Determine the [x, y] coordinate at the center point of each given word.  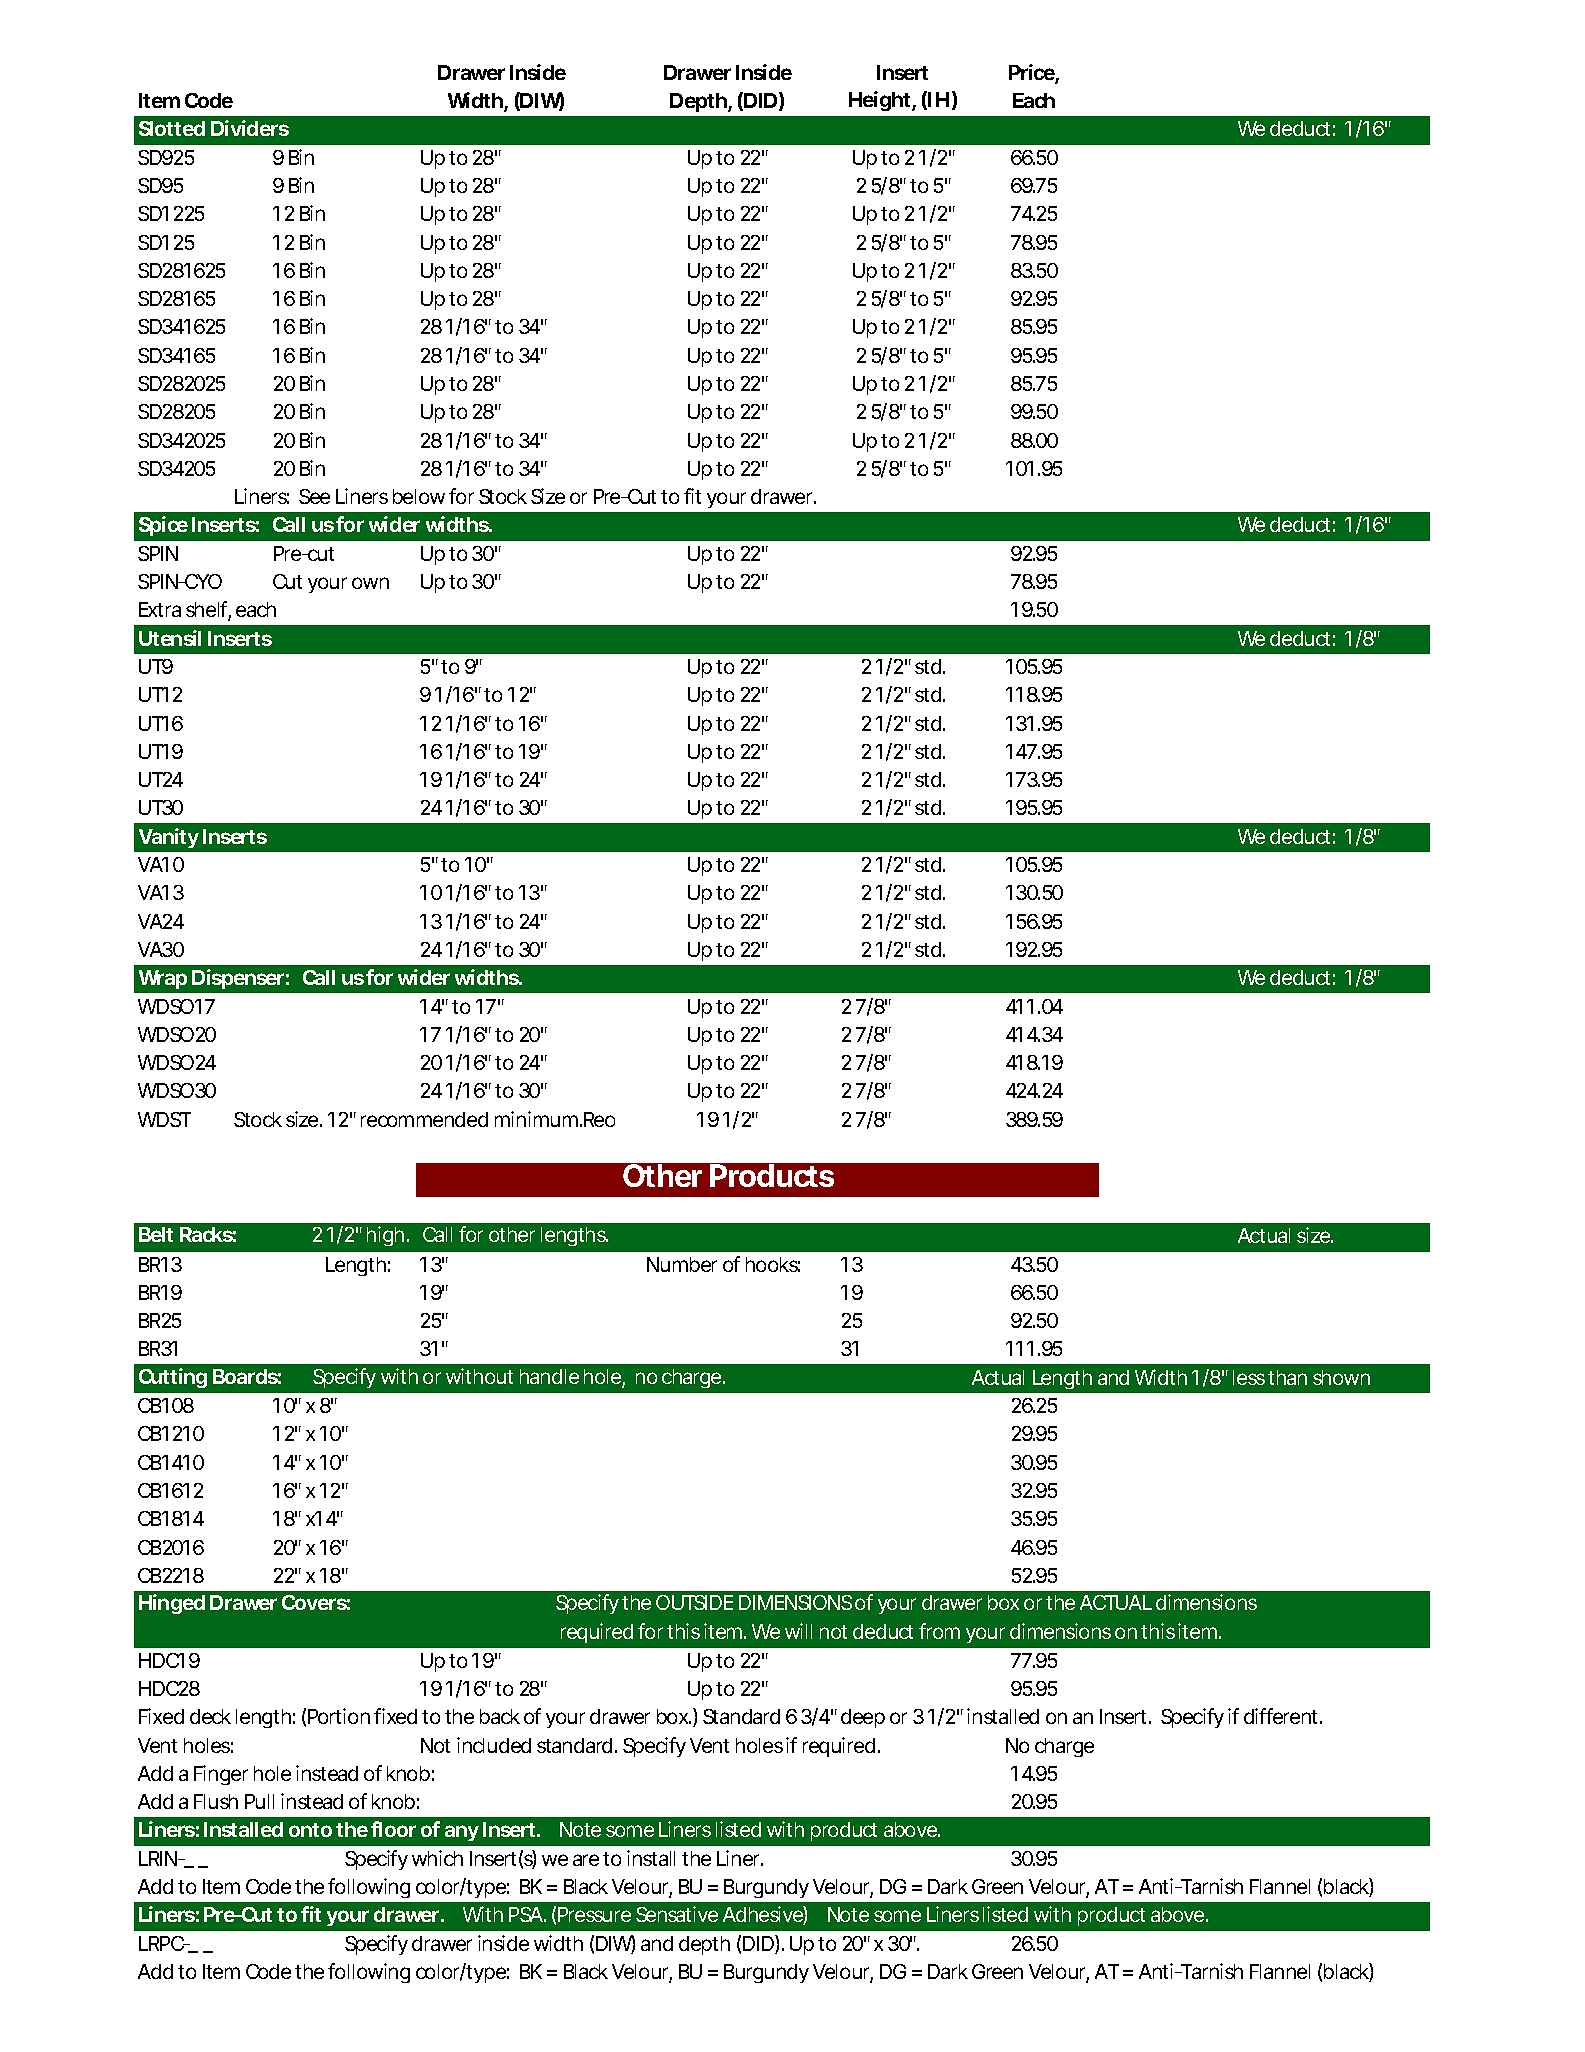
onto [310, 1830]
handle [549, 1376]
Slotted [172, 128]
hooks [773, 1264]
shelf [208, 611]
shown [1341, 1377]
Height [882, 101]
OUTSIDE [694, 1602]
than [1287, 1377]
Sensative [677, 1914]
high [387, 1236]
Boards [247, 1376]
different [1283, 1716]
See [314, 496]
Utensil [170, 638]
